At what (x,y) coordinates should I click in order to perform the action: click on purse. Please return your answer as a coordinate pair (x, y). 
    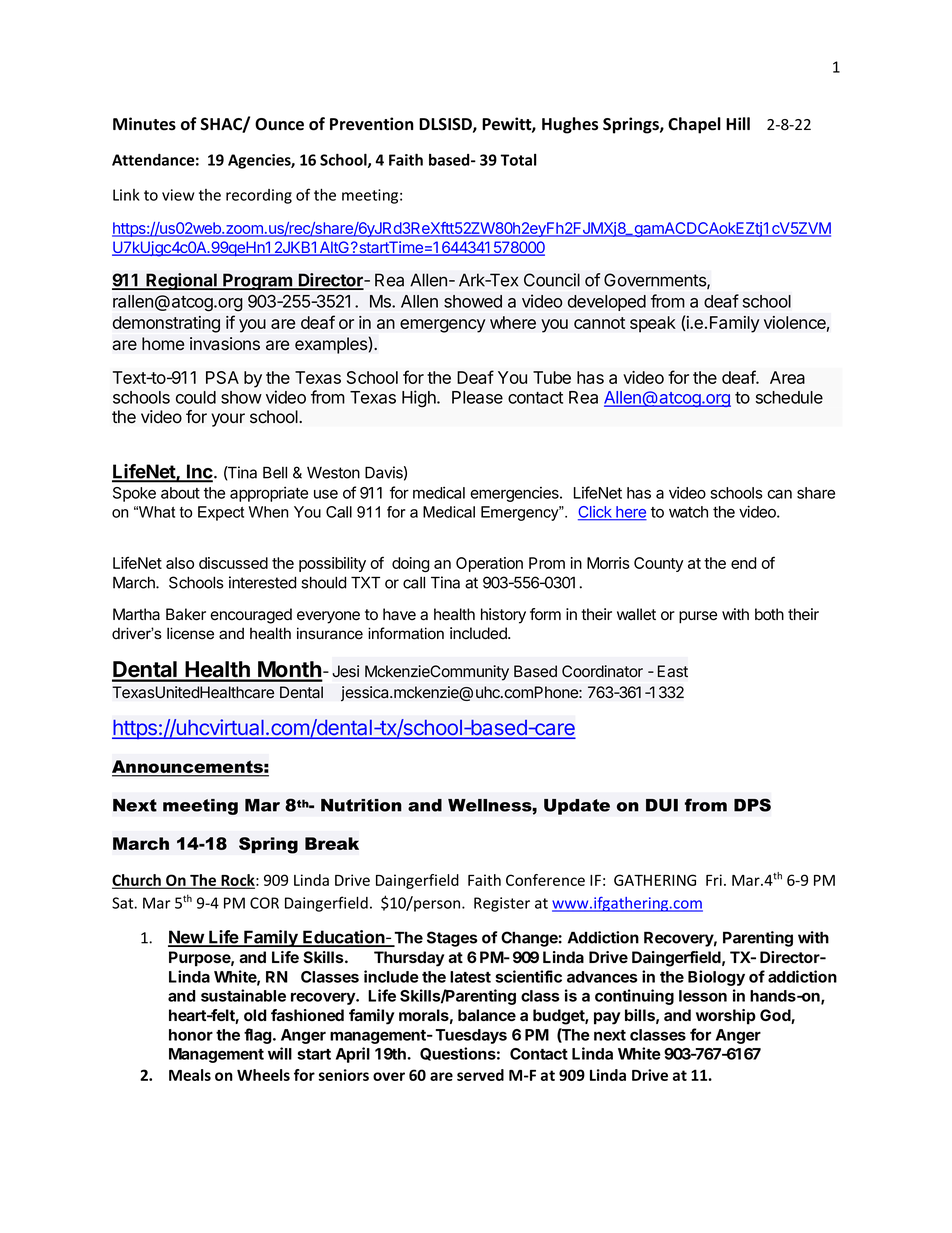
    Looking at the image, I should click on (698, 617).
